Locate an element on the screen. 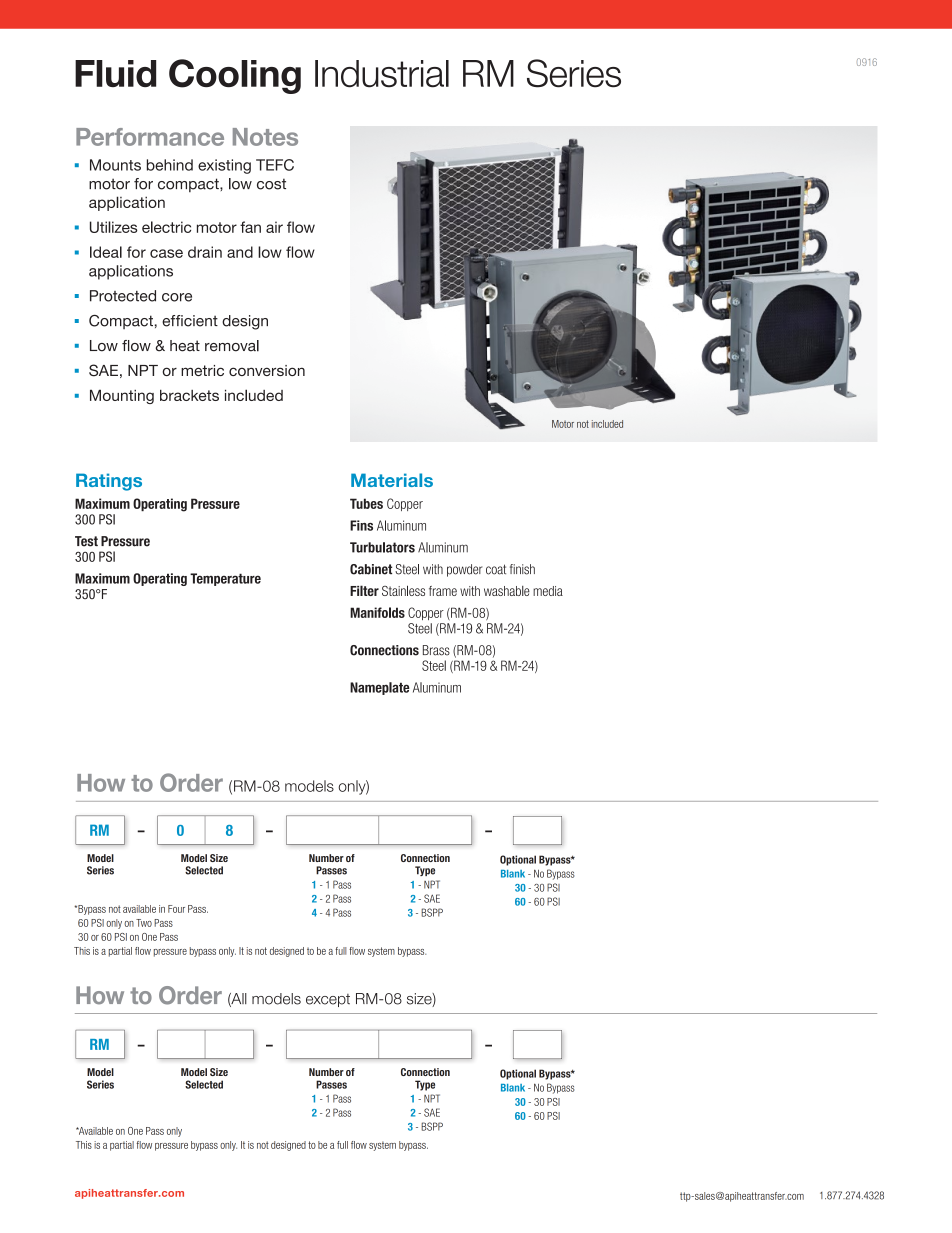 The image size is (952, 1233). Industrial is located at coordinates (382, 74).
